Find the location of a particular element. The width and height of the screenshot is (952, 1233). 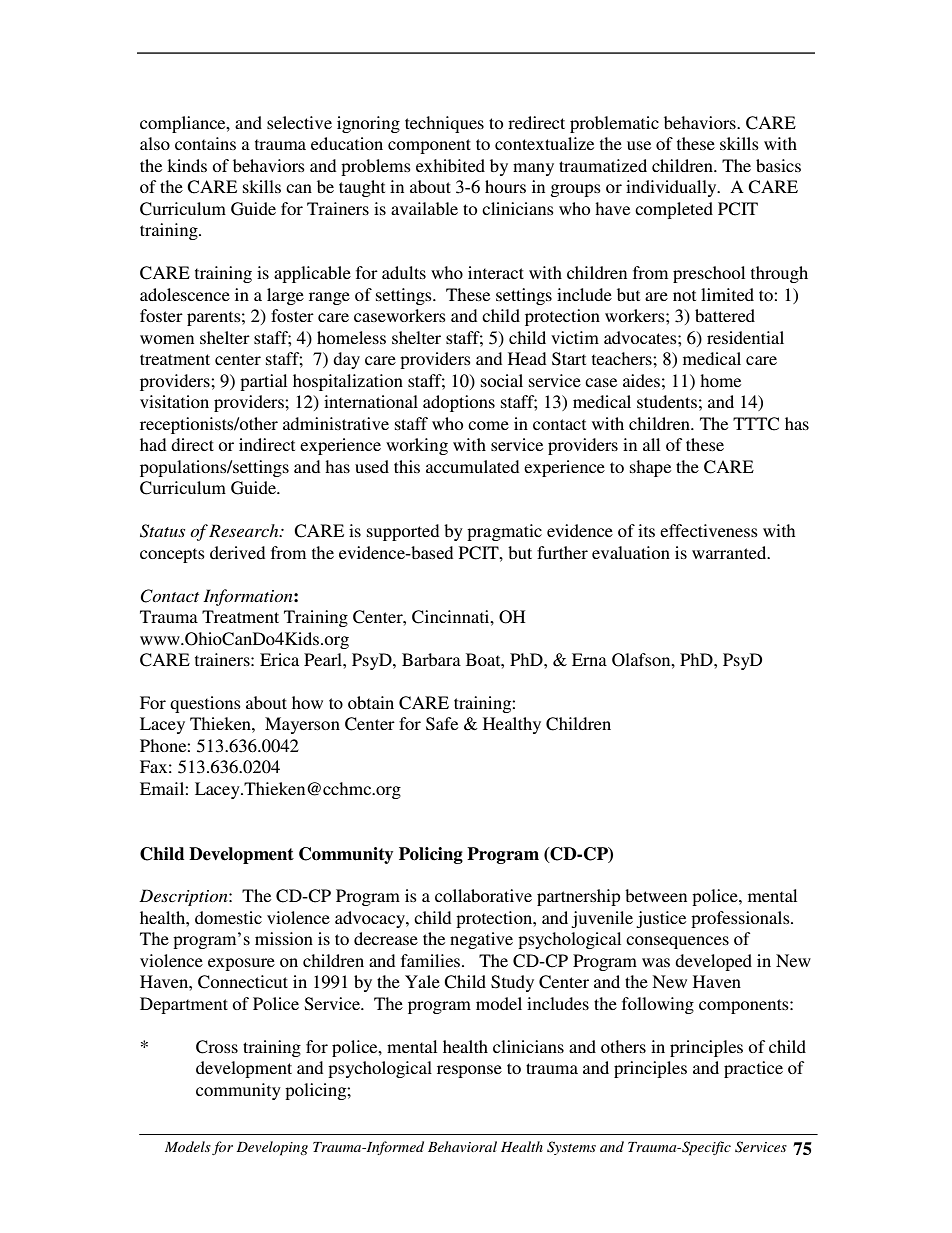

effectiveness is located at coordinates (709, 530).
